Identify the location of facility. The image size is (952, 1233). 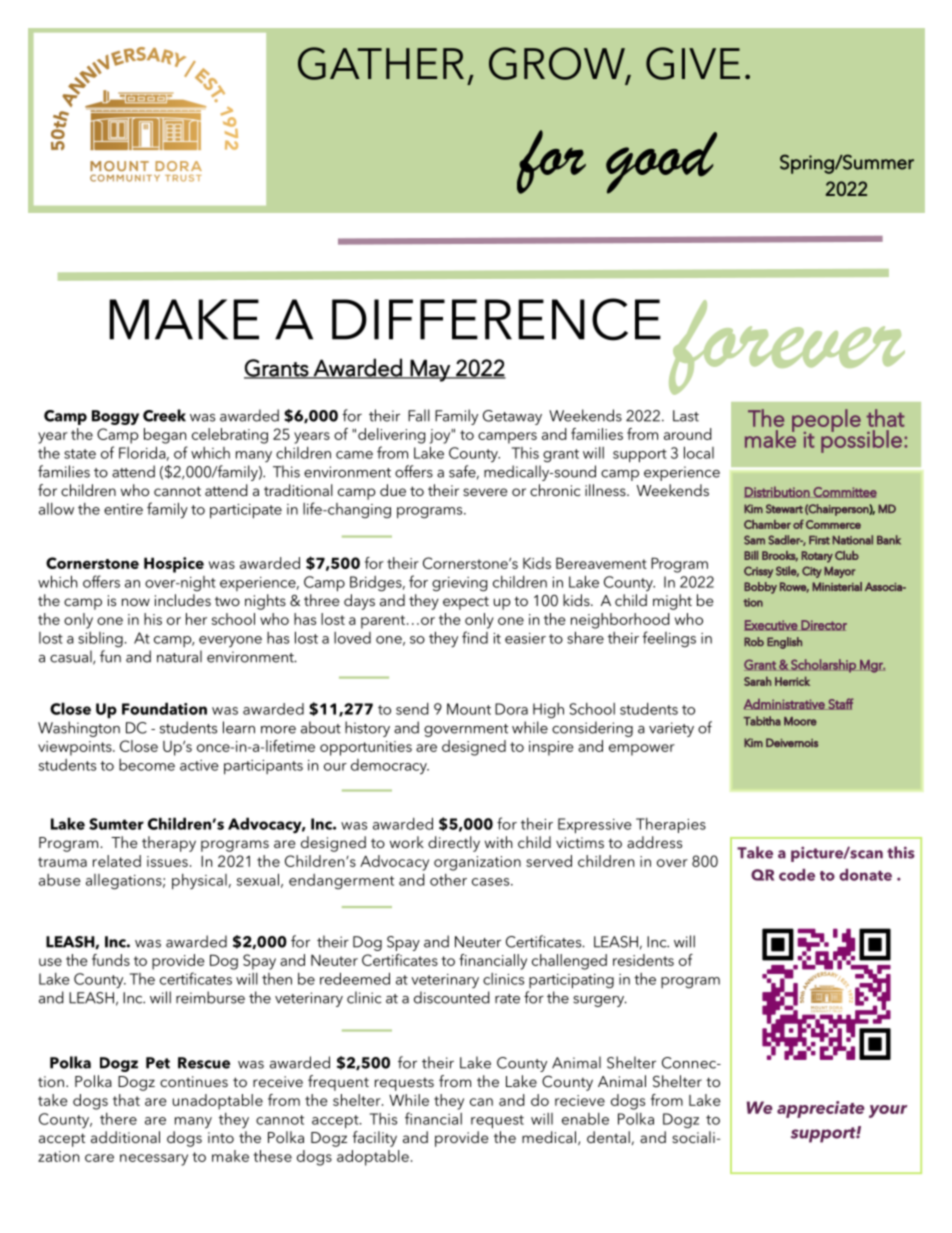
(374, 1139).
